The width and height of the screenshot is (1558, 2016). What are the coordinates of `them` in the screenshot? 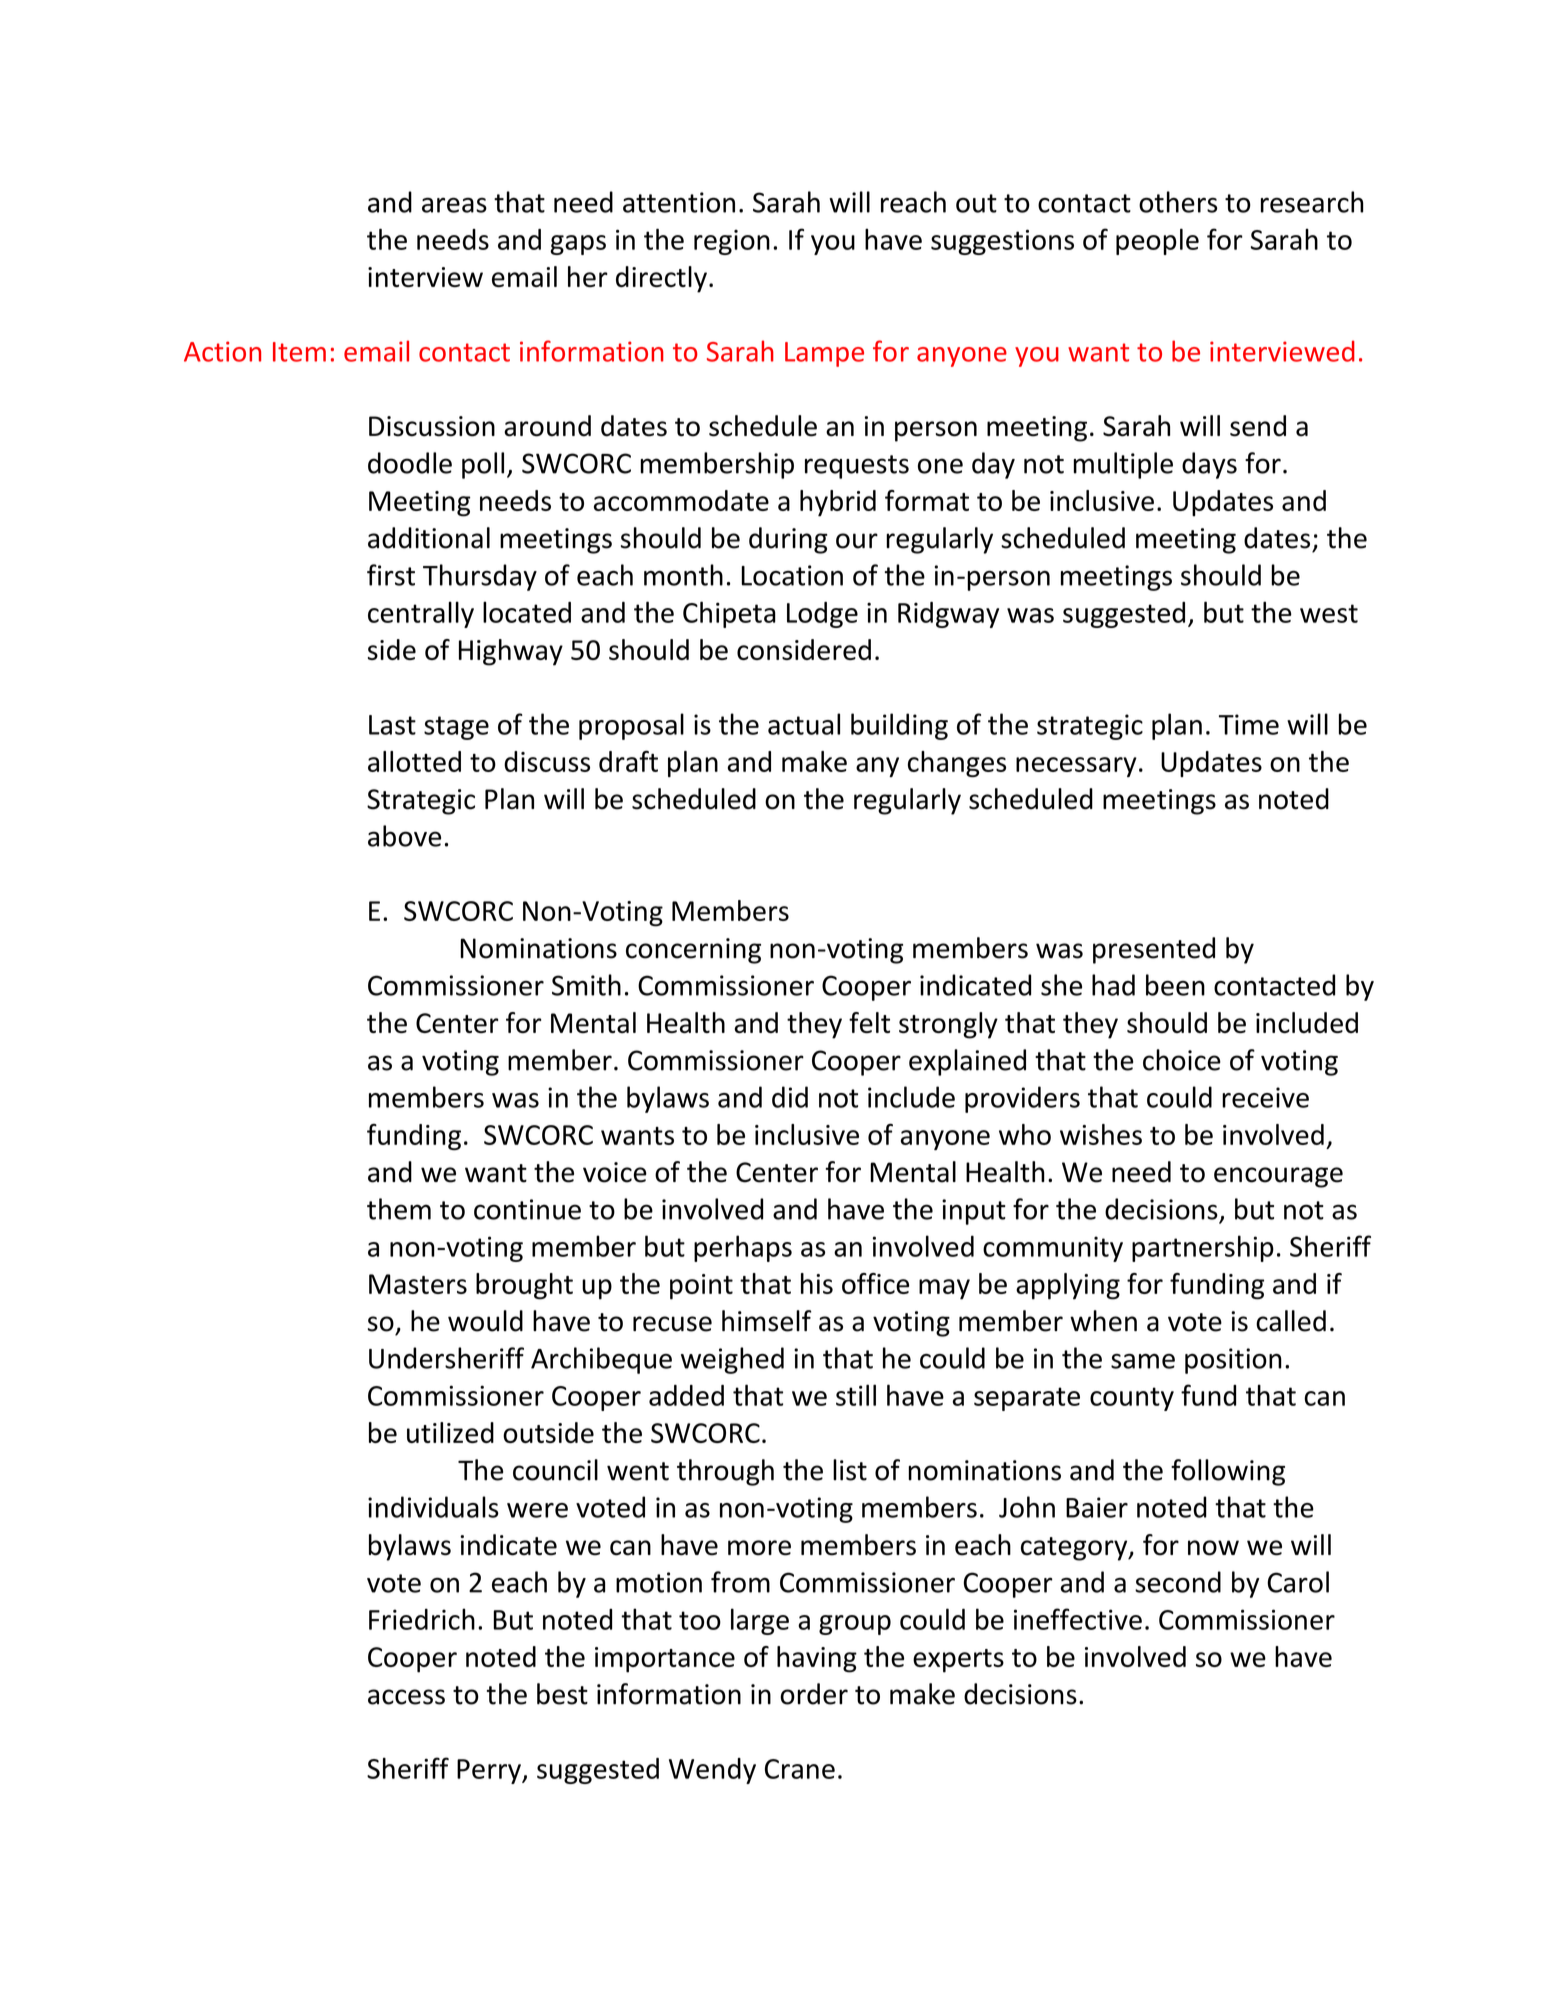 It's located at (399, 1209).
